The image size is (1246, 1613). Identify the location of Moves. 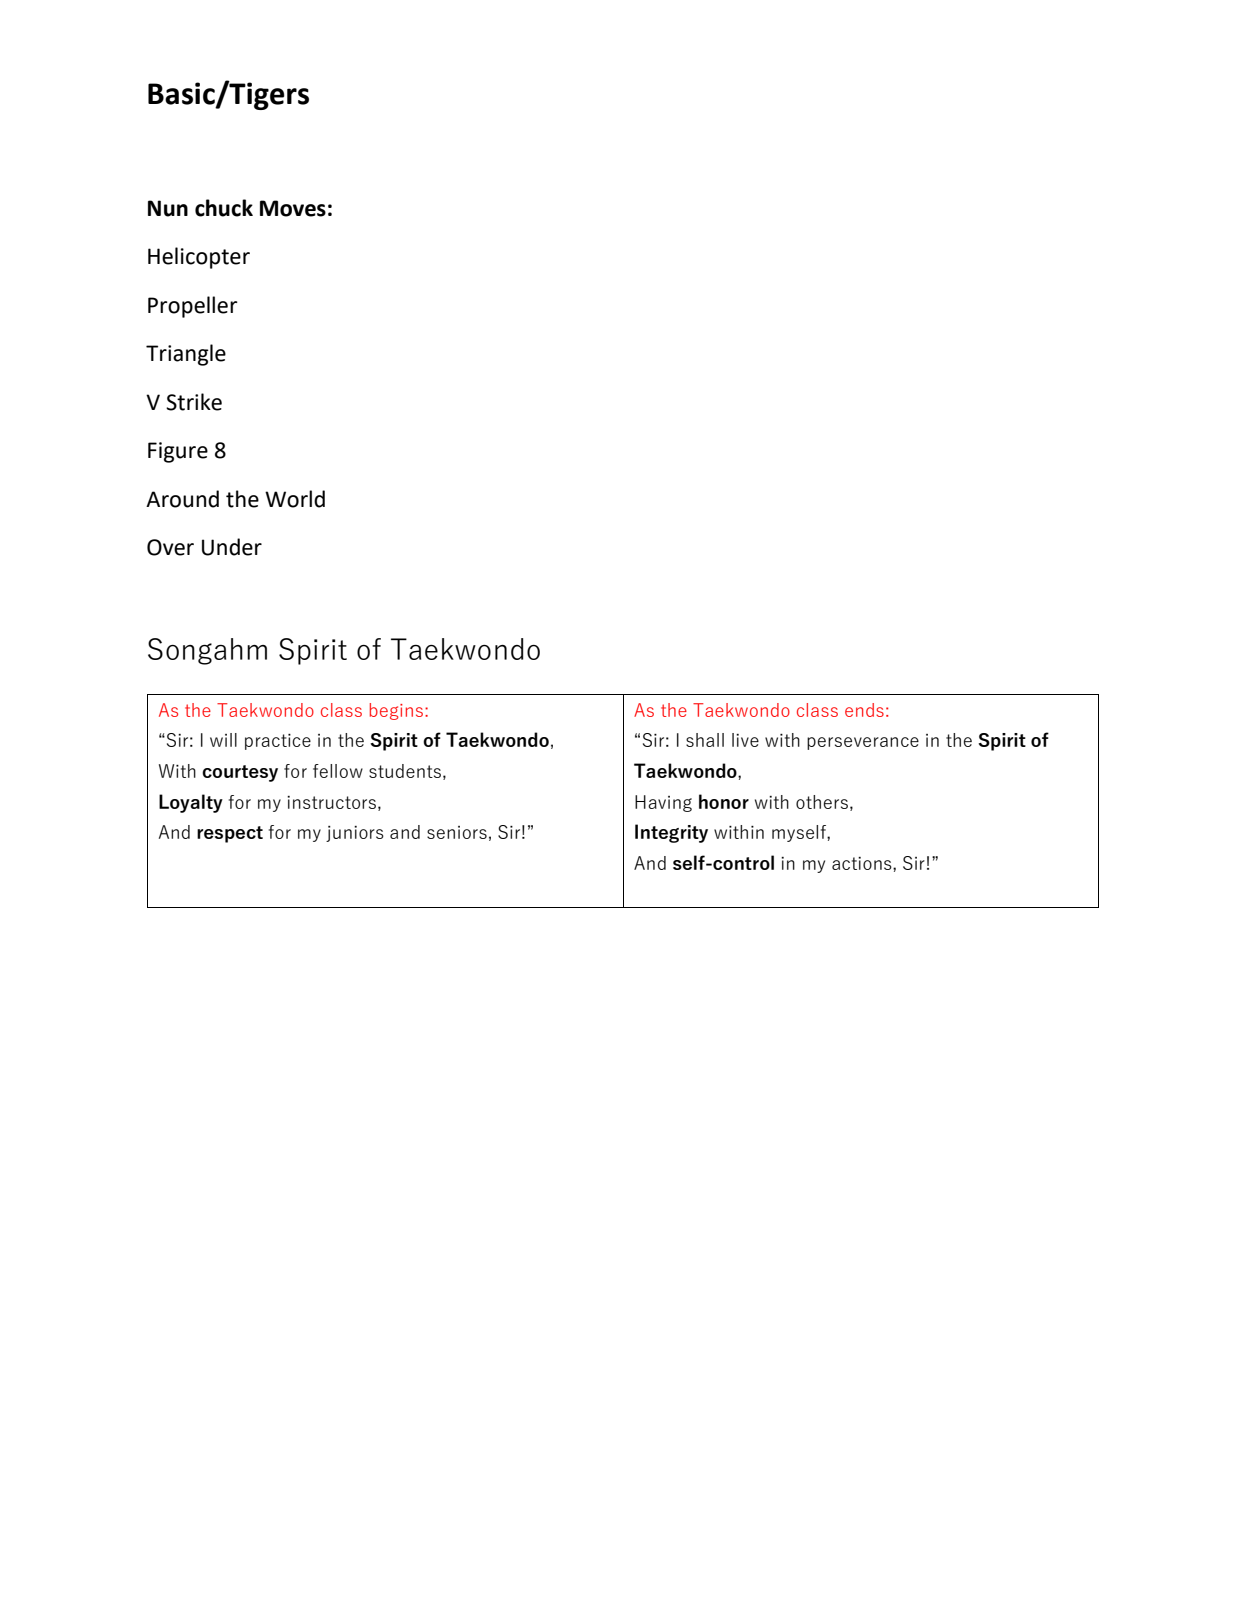
(293, 208).
